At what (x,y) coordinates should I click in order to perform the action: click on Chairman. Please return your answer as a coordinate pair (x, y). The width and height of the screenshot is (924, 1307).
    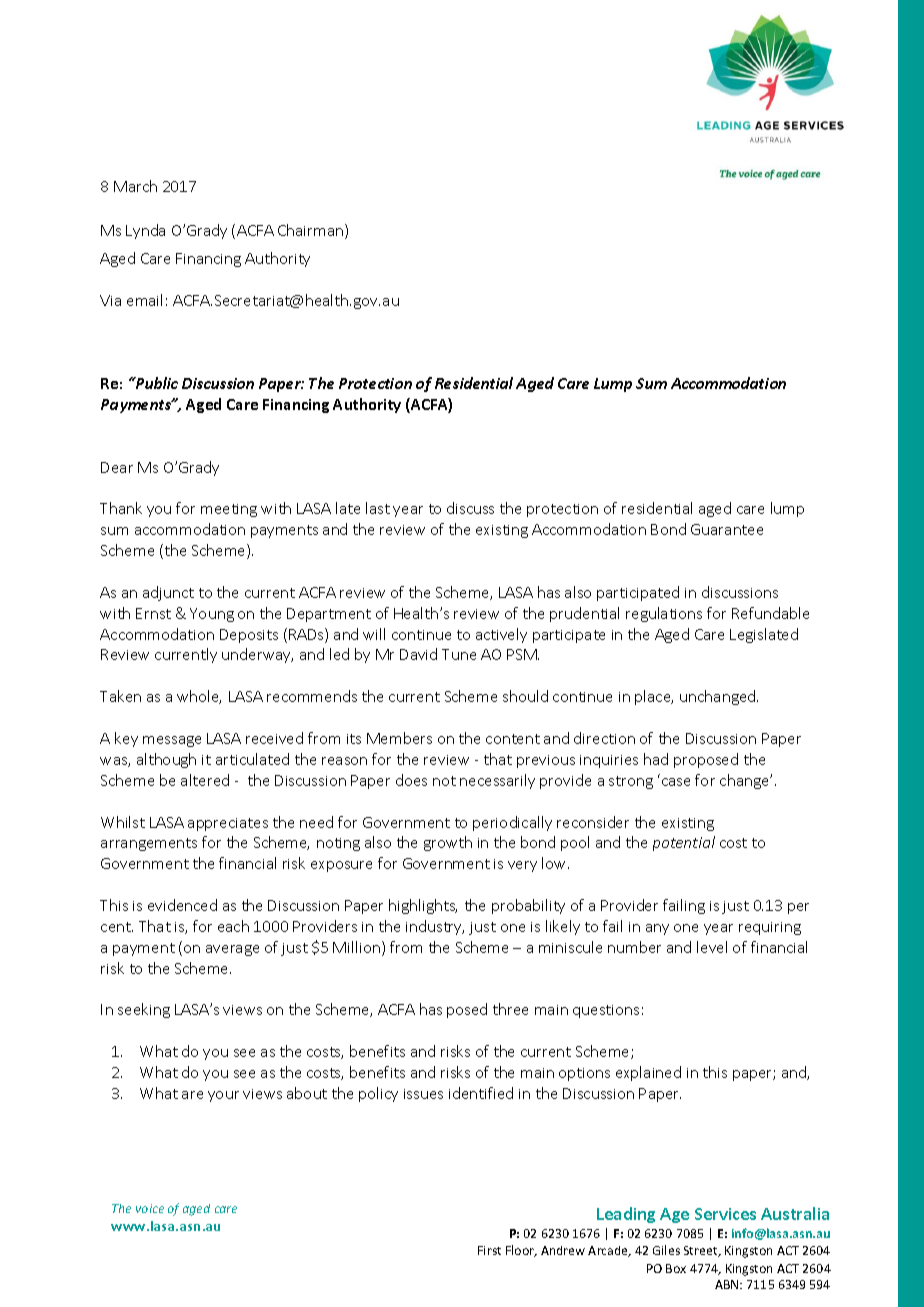
    Looking at the image, I should click on (312, 231).
